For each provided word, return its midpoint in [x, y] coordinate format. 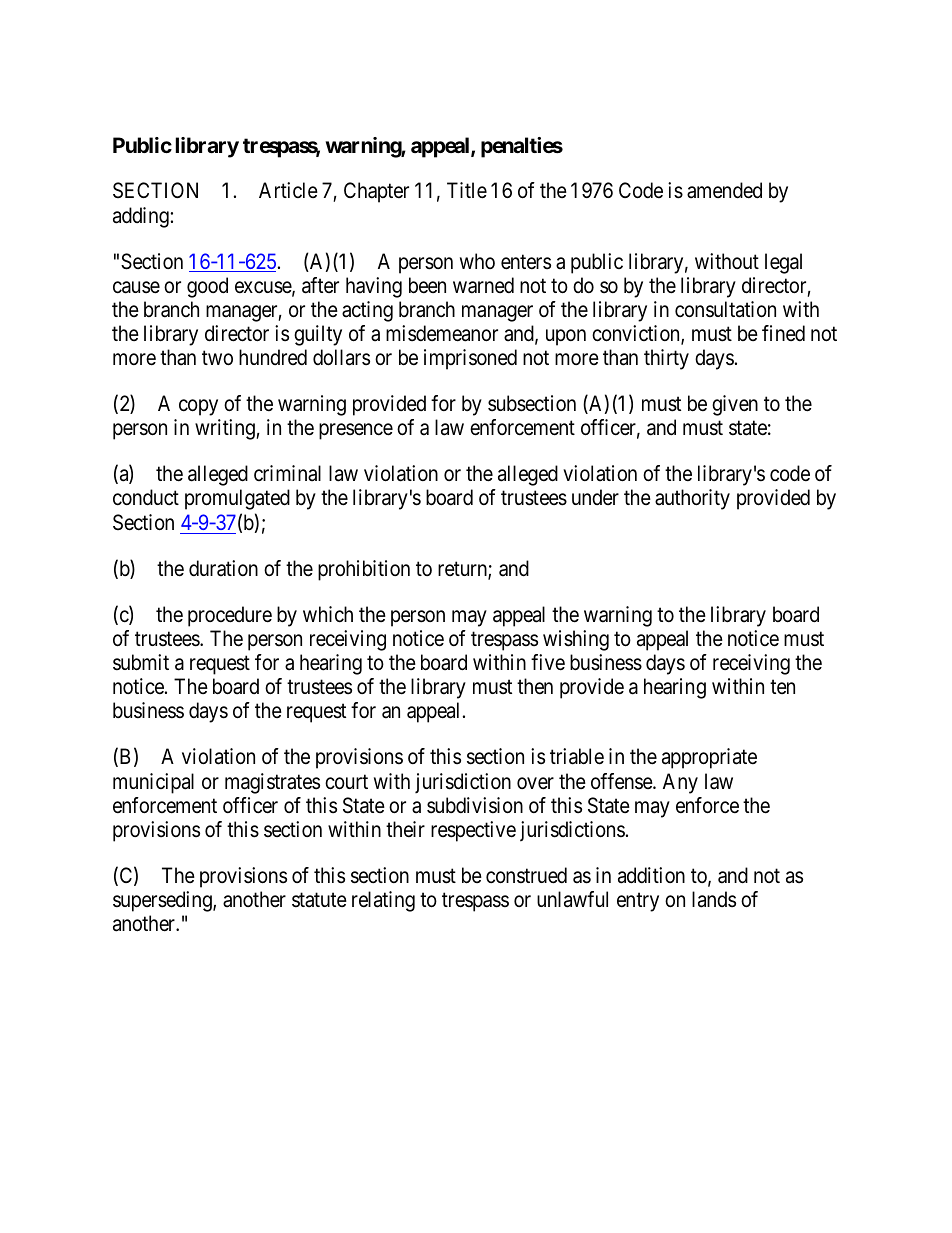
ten [782, 687]
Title [467, 190]
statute [319, 900]
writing [226, 429]
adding [141, 217]
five [548, 662]
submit [141, 662]
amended [724, 190]
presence [356, 432]
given [735, 405]
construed [526, 875]
